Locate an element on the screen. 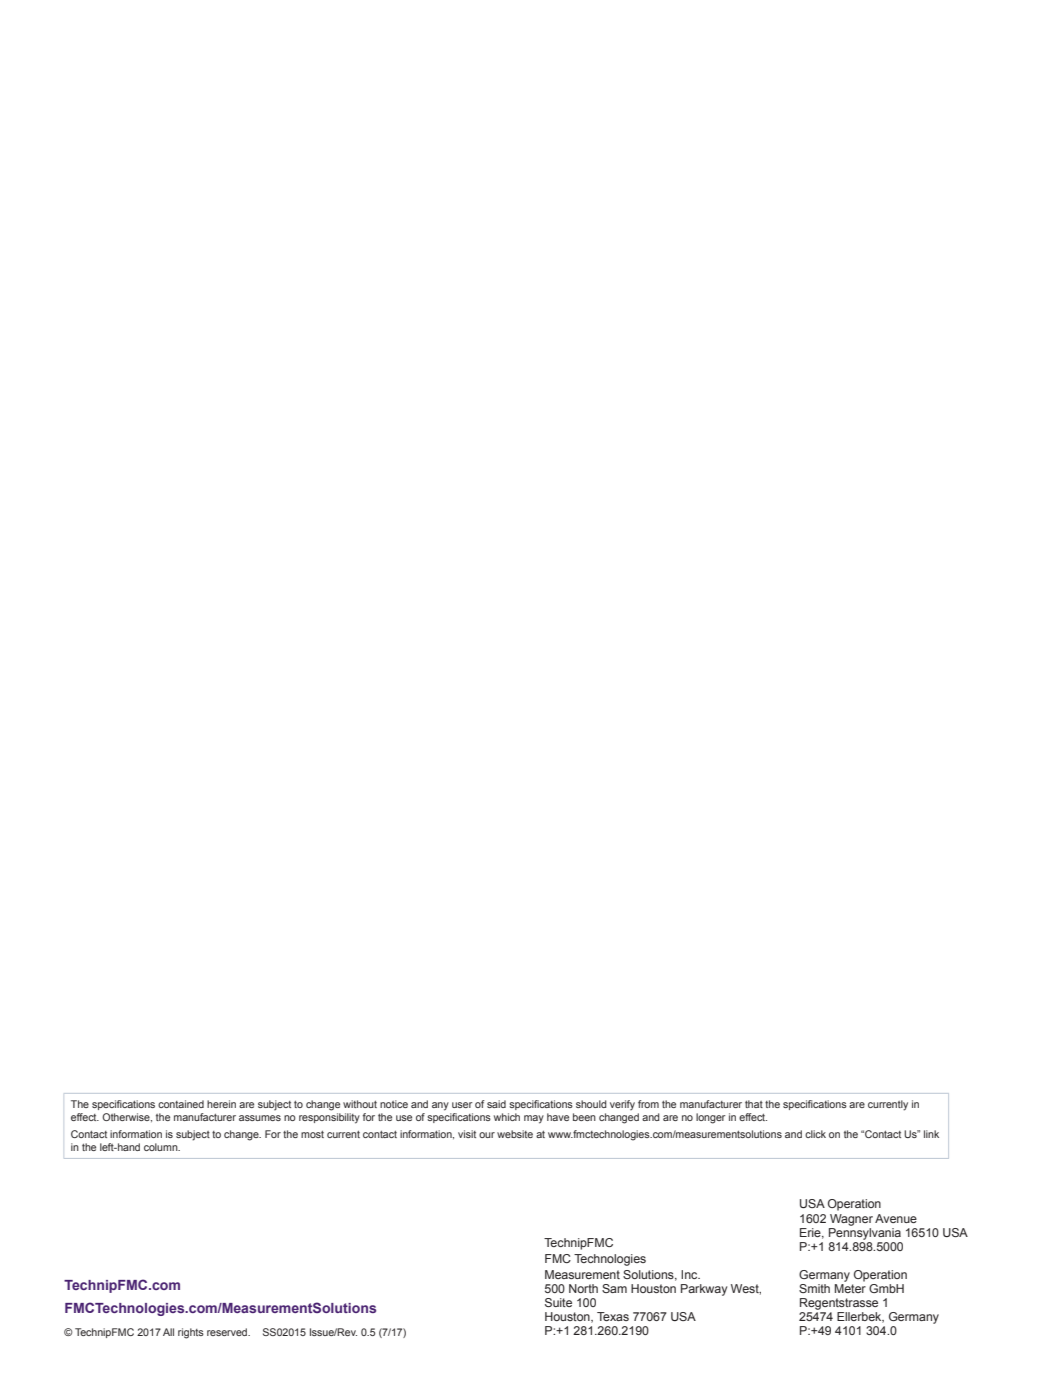 The height and width of the screenshot is (1399, 1049). column is located at coordinates (162, 1147).
